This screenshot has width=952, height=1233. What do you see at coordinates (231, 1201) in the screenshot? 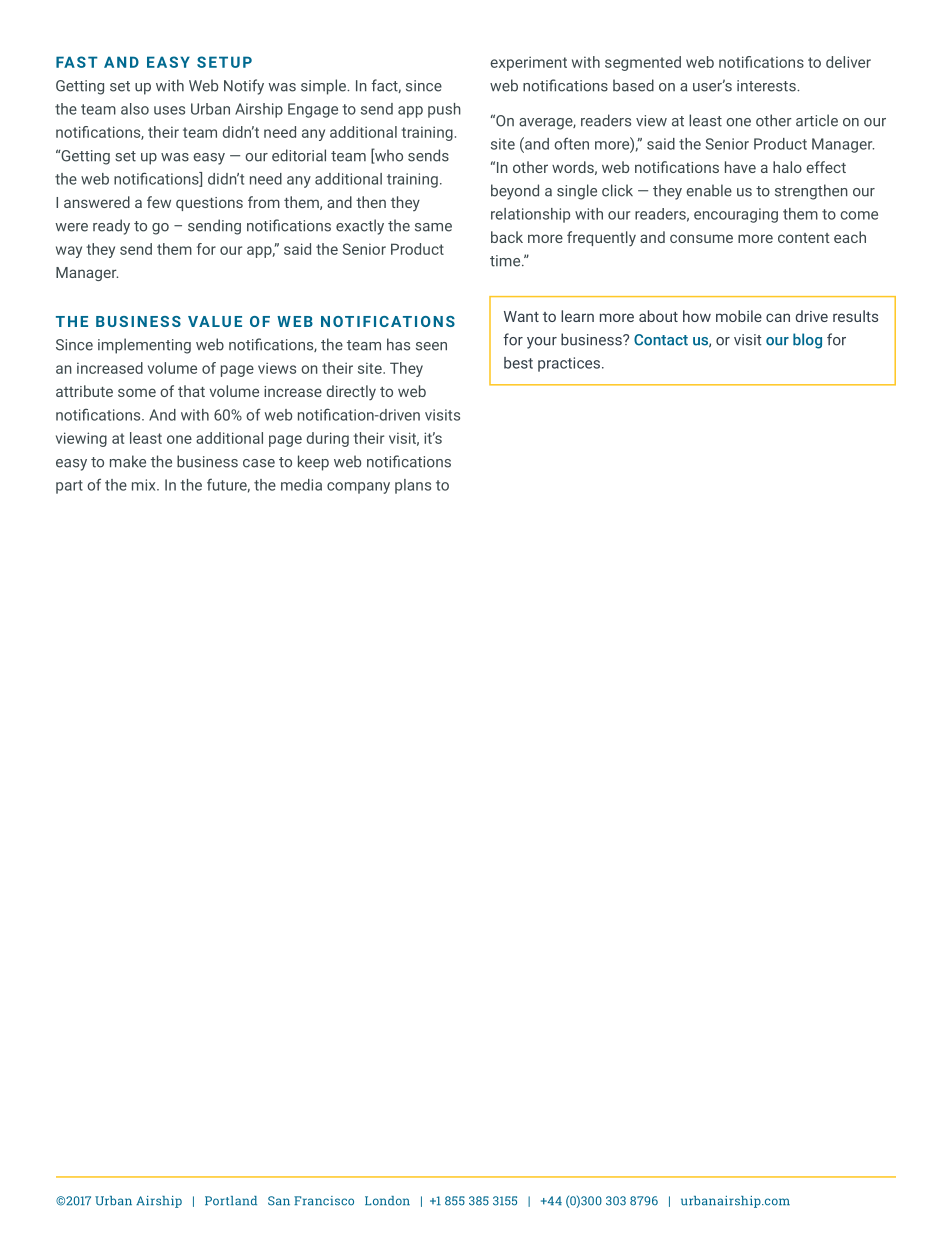
I see `Portland` at bounding box center [231, 1201].
